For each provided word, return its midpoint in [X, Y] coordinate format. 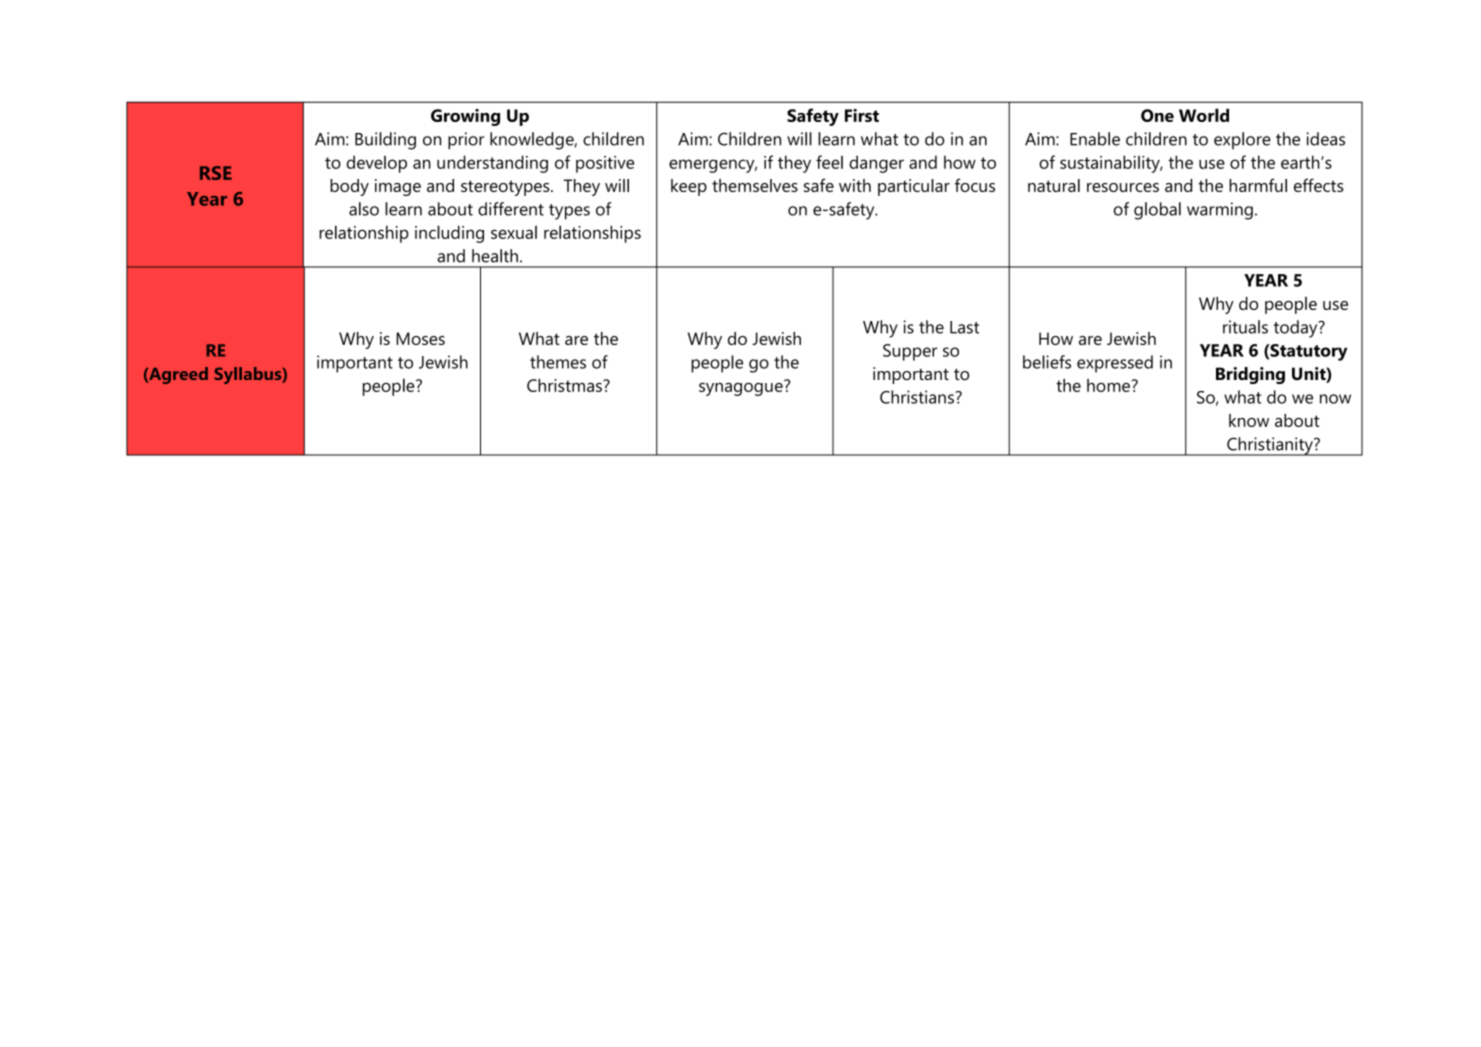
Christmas [565, 385]
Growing [465, 117]
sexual [514, 232]
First [862, 115]
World [1204, 115]
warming [1220, 211]
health [495, 256]
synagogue [742, 388]
